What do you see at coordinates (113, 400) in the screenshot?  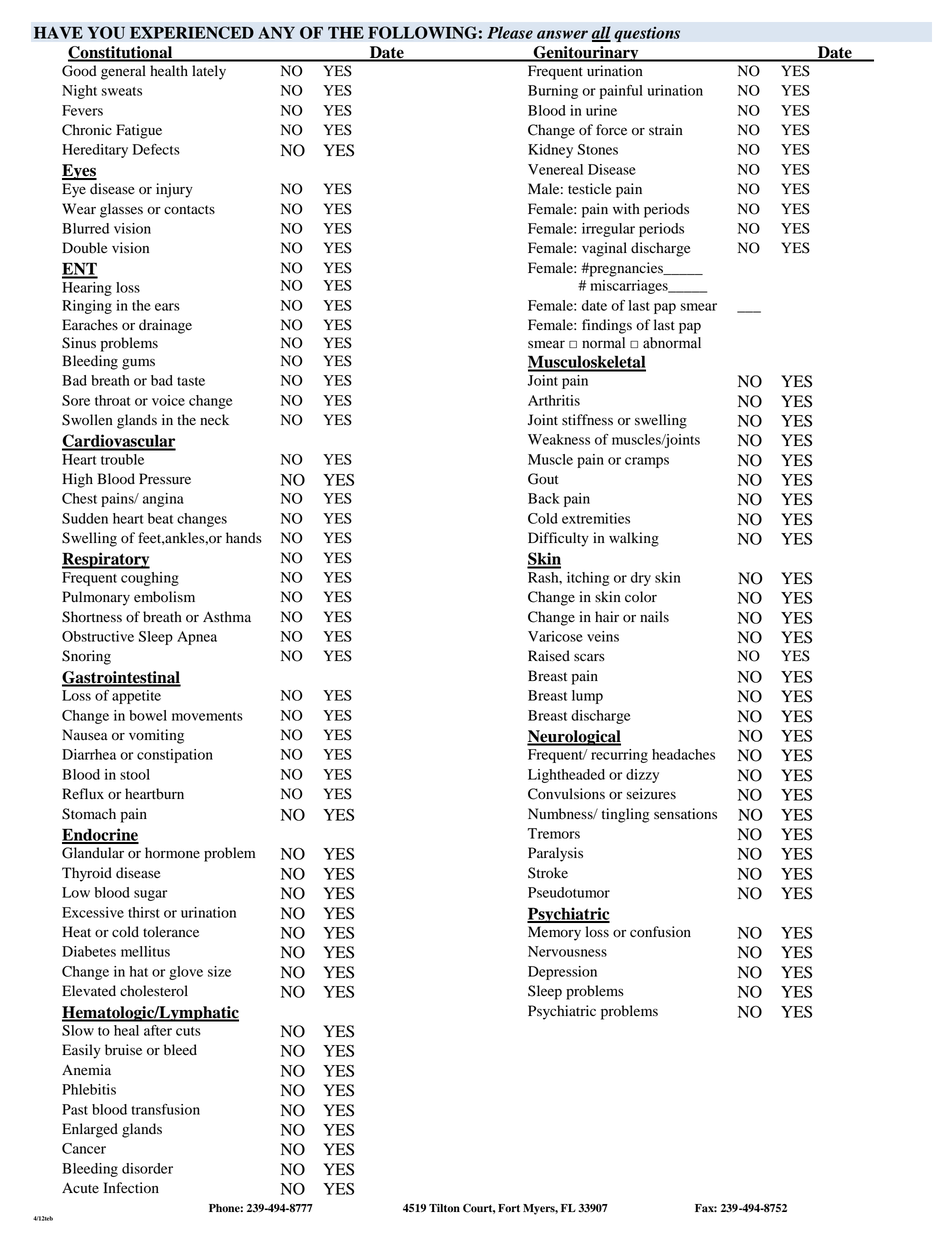 I see `throat` at bounding box center [113, 400].
